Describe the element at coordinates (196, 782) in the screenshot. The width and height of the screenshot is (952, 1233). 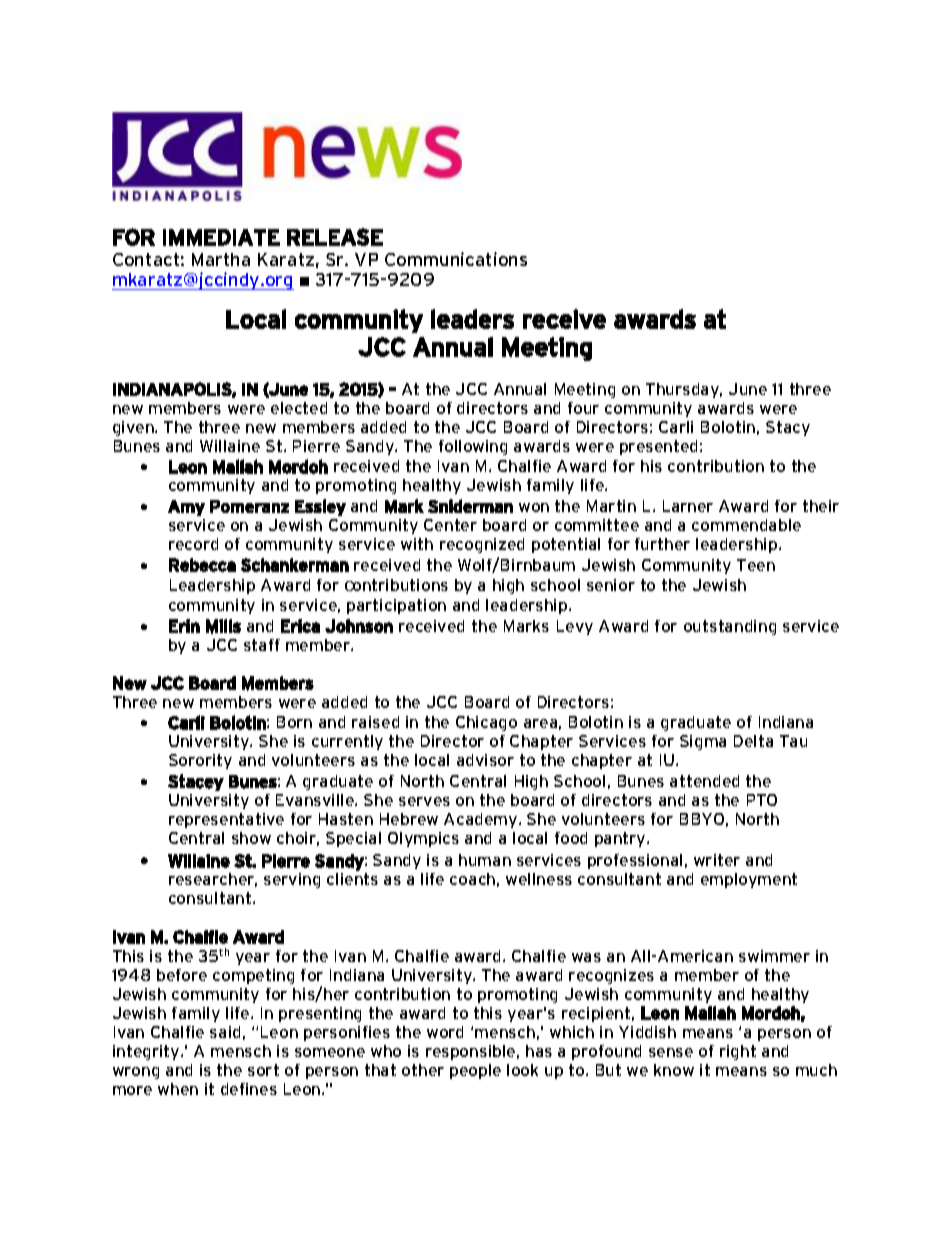
I see `Stacey` at that location.
